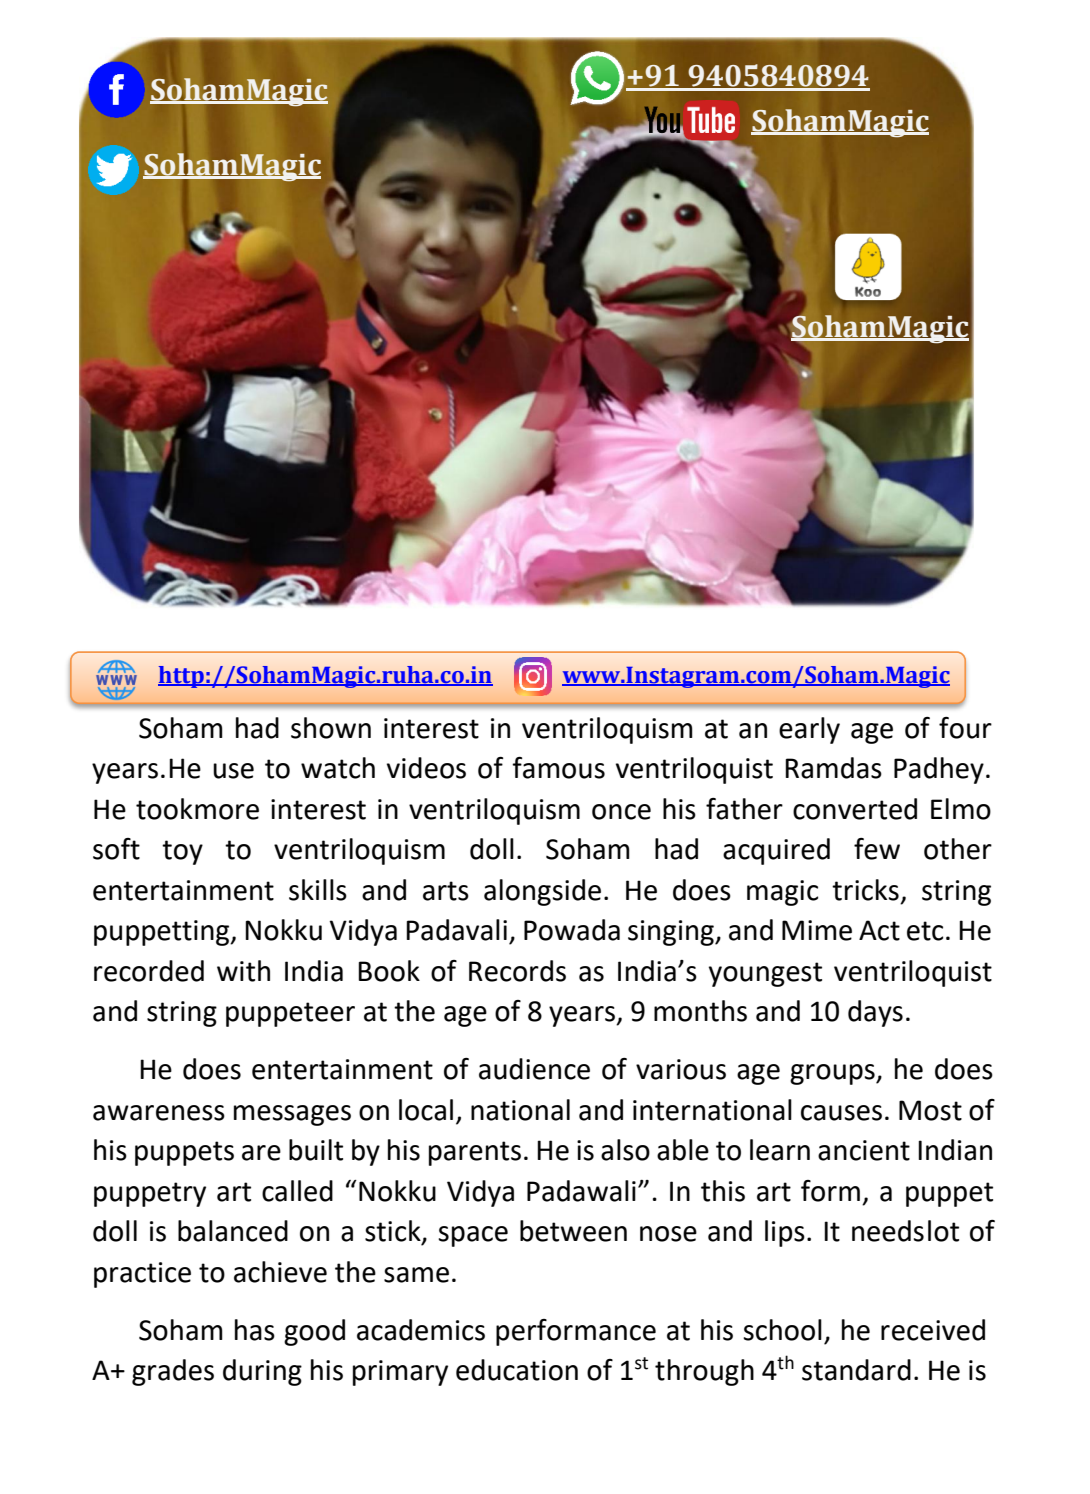 The width and height of the page is (1090, 1494). I want to click on parents, so click(475, 1153).
